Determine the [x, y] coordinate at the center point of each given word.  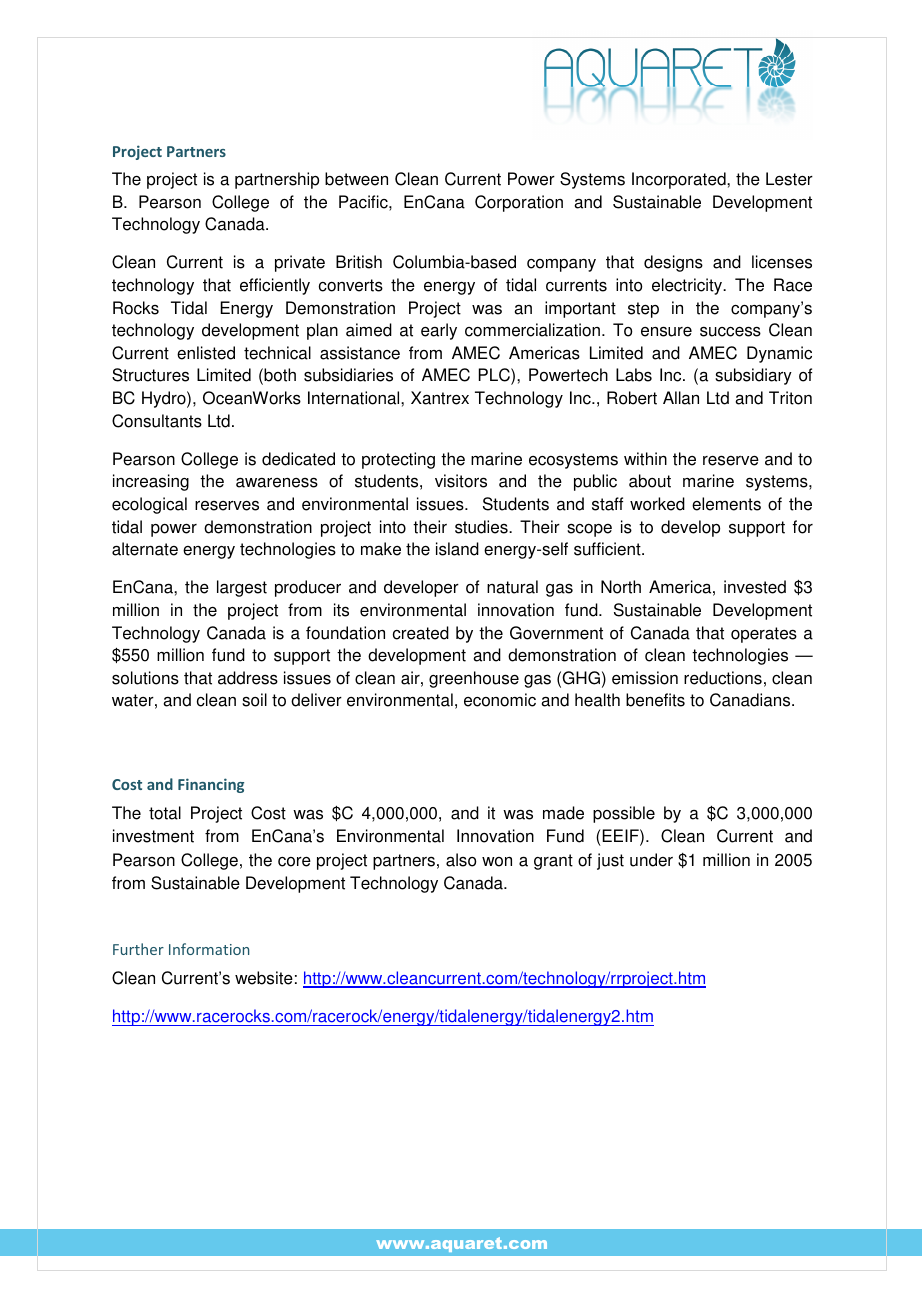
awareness [277, 482]
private [300, 263]
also [461, 860]
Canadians [751, 700]
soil [254, 700]
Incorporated [680, 180]
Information [209, 949]
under [651, 860]
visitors [461, 481]
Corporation [519, 203]
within [645, 459]
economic [500, 700]
